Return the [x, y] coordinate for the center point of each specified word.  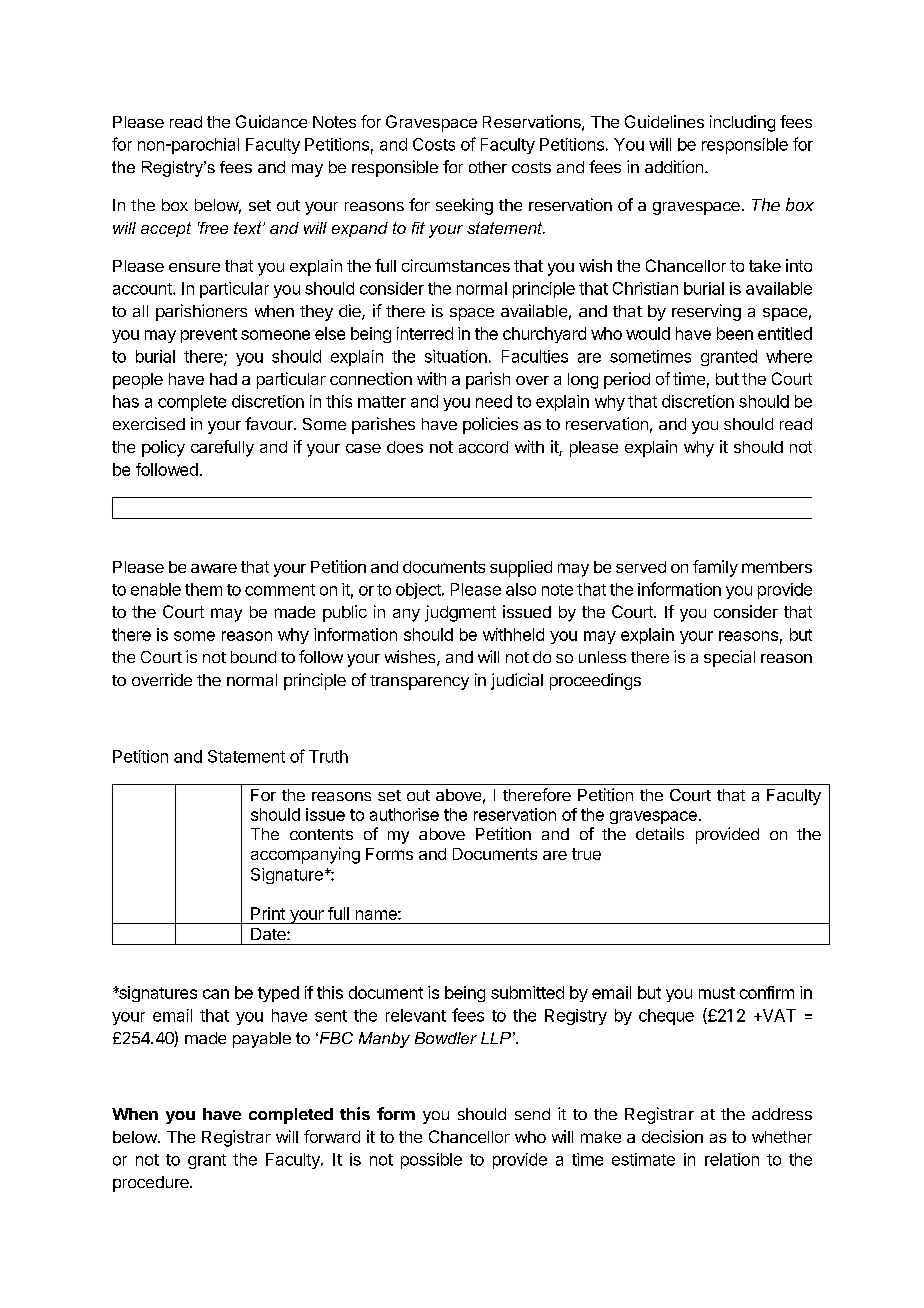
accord [483, 447]
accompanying [305, 855]
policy [163, 448]
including [742, 123]
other [488, 167]
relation [732, 1159]
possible [431, 1161]
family [715, 568]
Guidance [271, 121]
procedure [152, 1184]
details [660, 833]
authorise [404, 814]
